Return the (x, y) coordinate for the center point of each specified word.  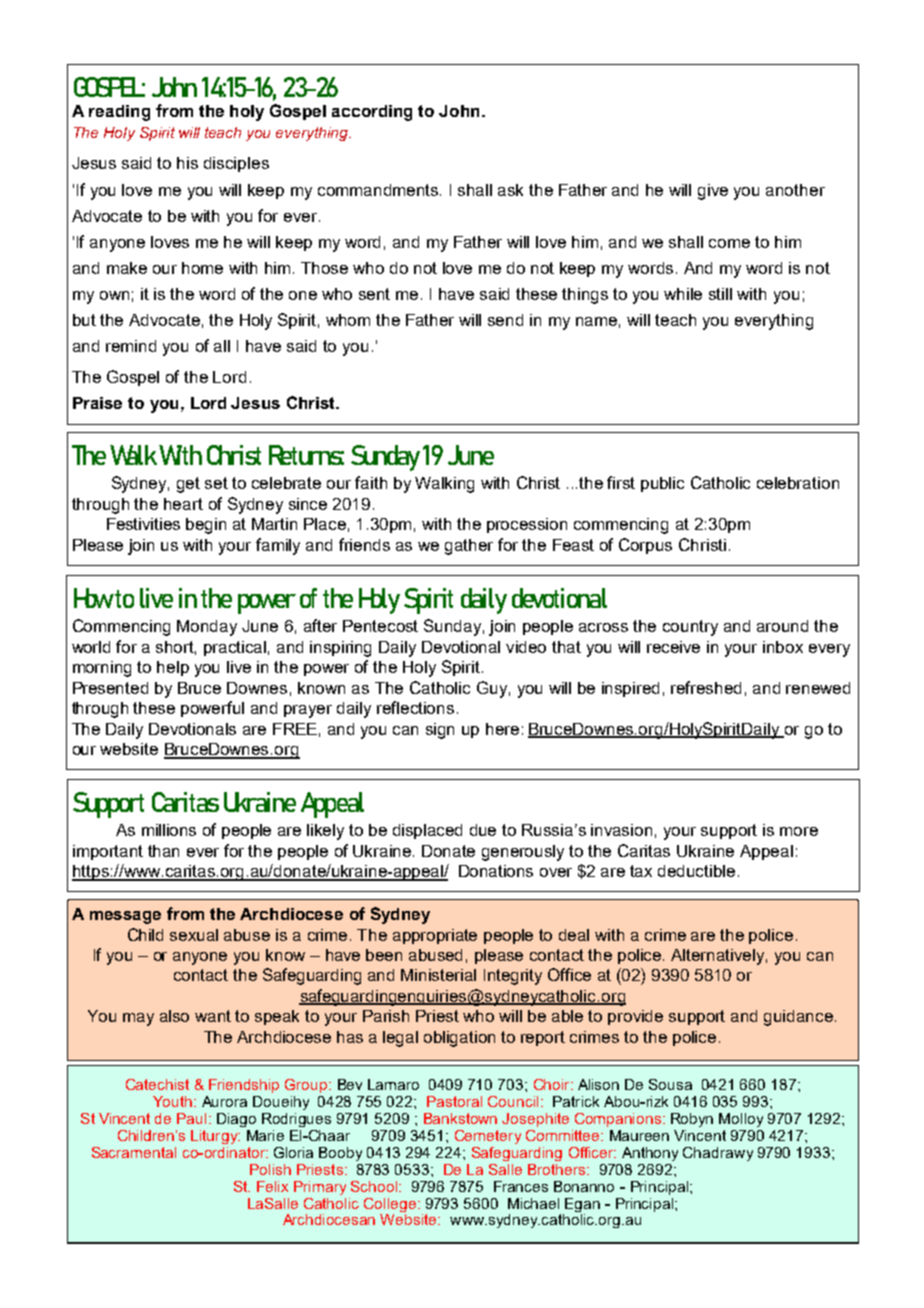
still (720, 294)
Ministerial (438, 975)
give (713, 192)
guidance (798, 1018)
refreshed (706, 687)
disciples (236, 164)
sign (440, 731)
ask (510, 190)
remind (131, 346)
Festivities (143, 524)
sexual (194, 935)
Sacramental (134, 1152)
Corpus (645, 546)
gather (469, 547)
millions (169, 830)
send (505, 320)
